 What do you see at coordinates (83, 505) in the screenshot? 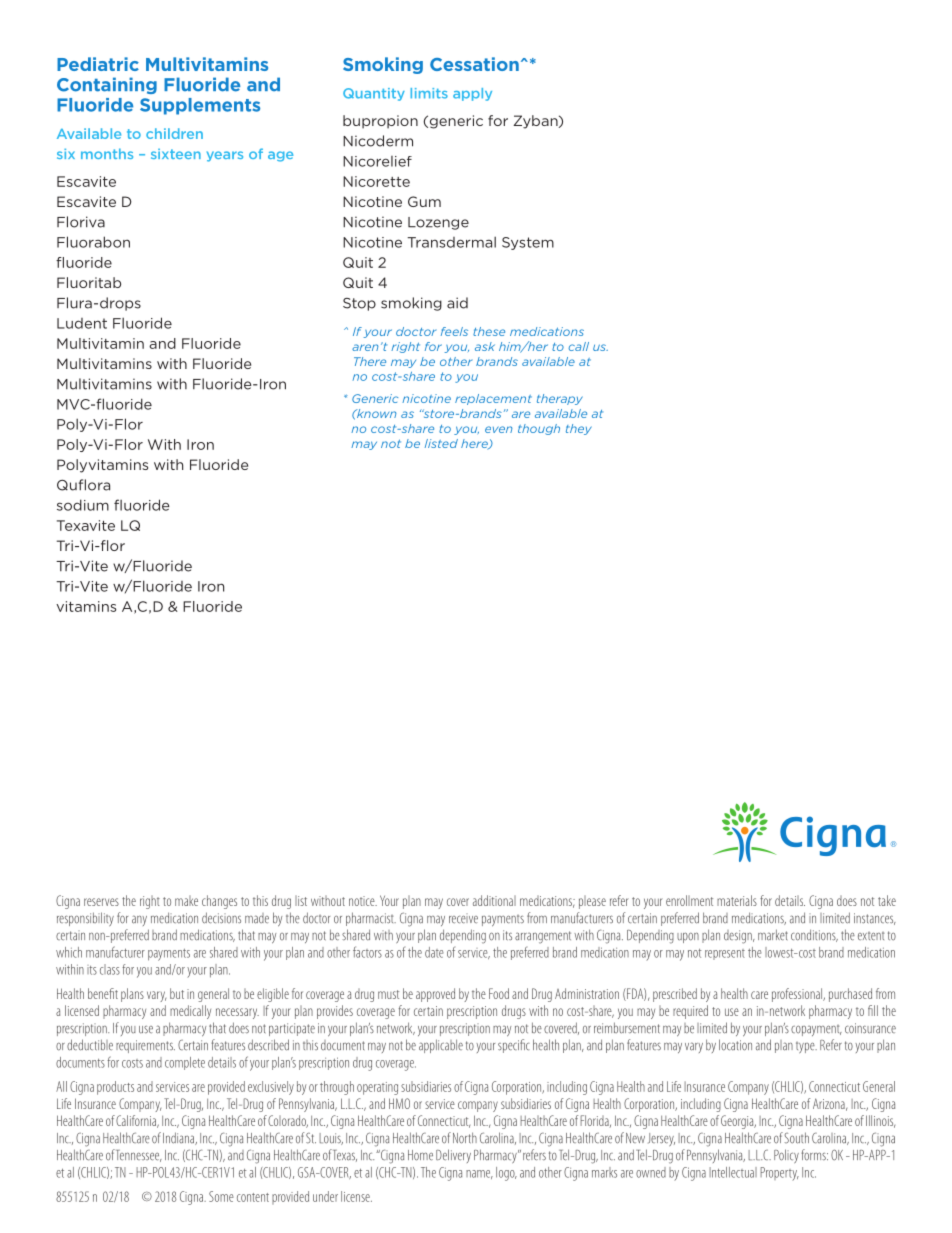
I see `sodium` at bounding box center [83, 505].
